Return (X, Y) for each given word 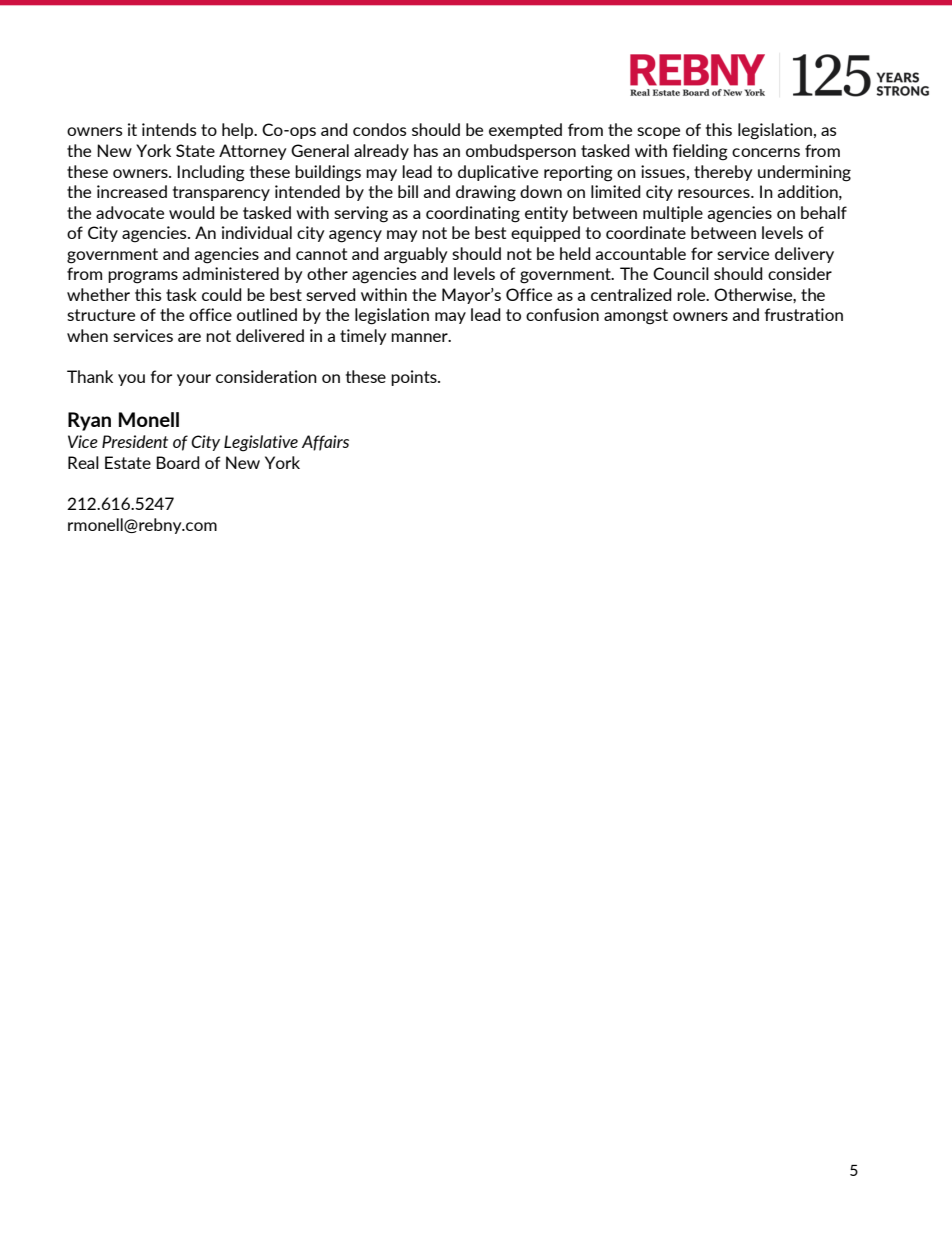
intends (169, 129)
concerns (766, 152)
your (194, 380)
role (692, 294)
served (331, 294)
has (426, 150)
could (222, 294)
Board (178, 462)
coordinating (473, 214)
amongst (636, 317)
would (192, 212)
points (415, 378)
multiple (673, 214)
